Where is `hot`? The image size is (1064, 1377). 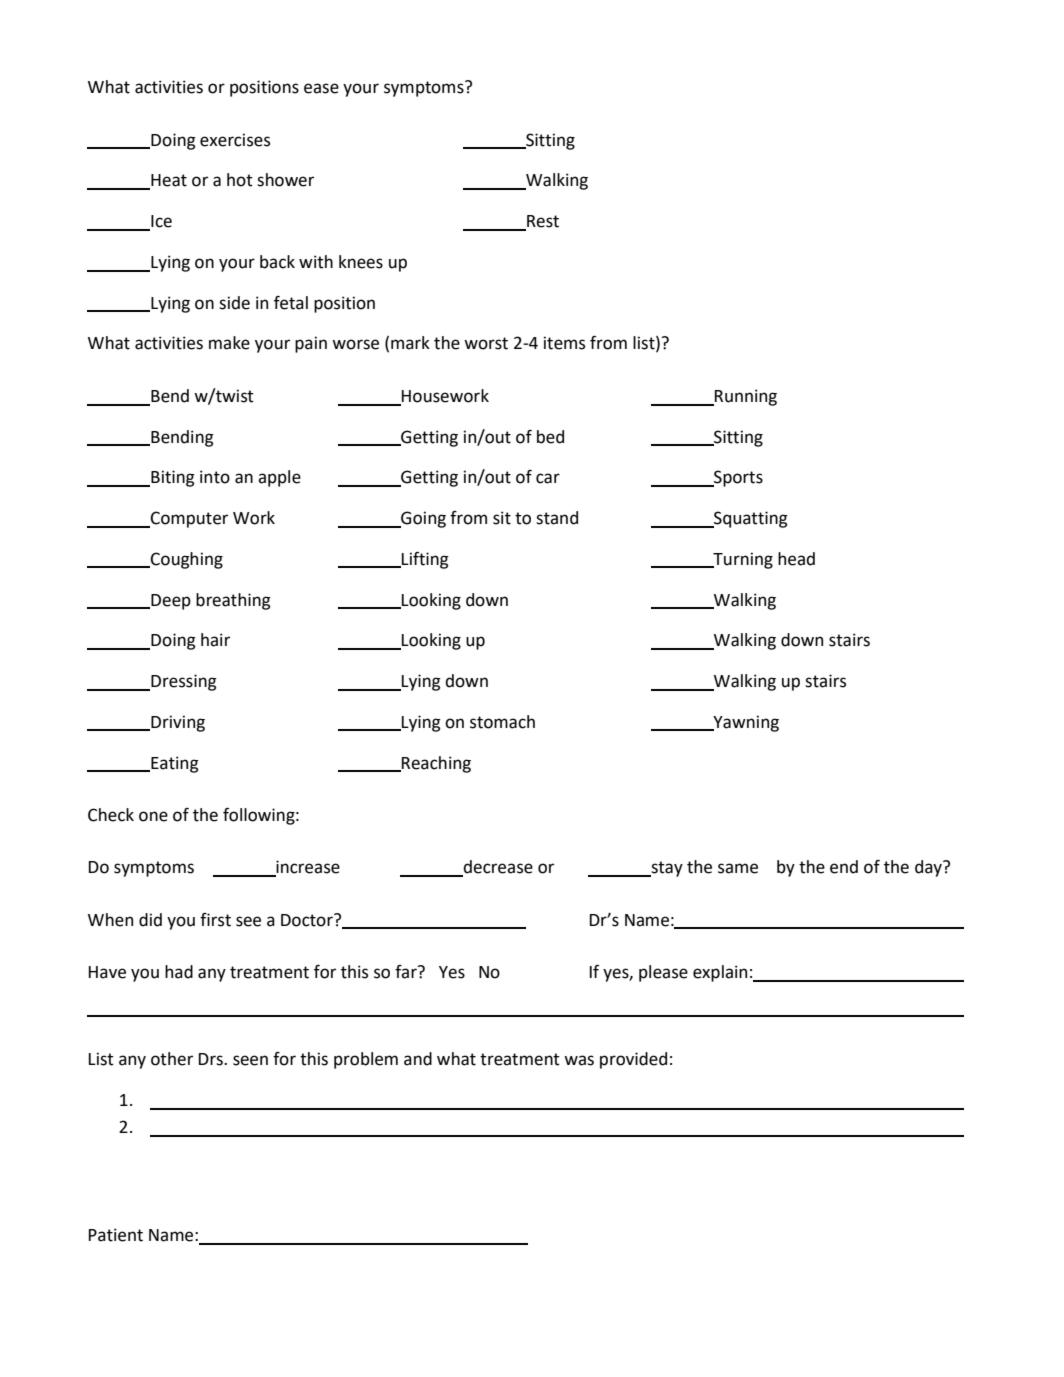
hot is located at coordinates (240, 180).
